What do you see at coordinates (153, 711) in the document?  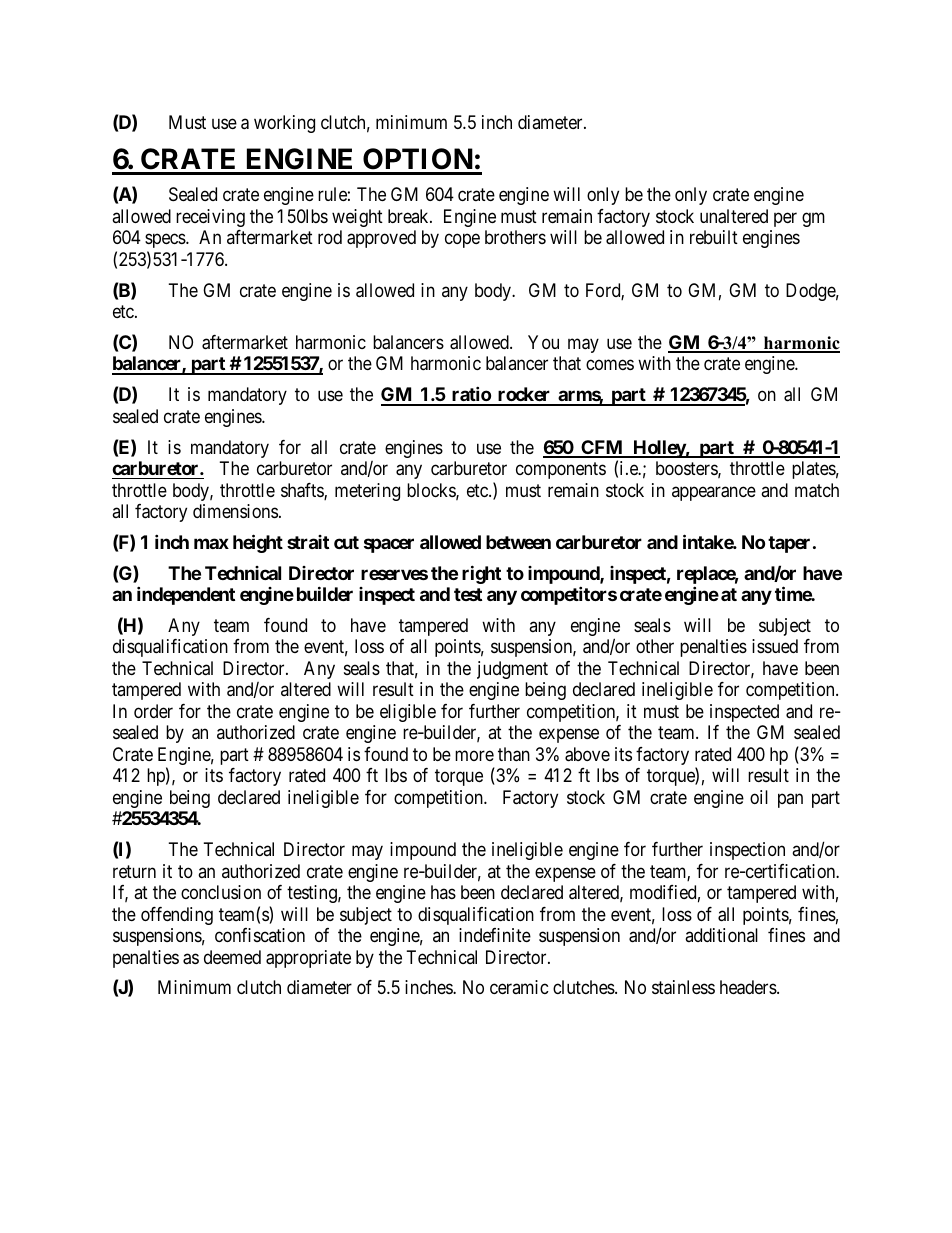 I see `order` at bounding box center [153, 711].
